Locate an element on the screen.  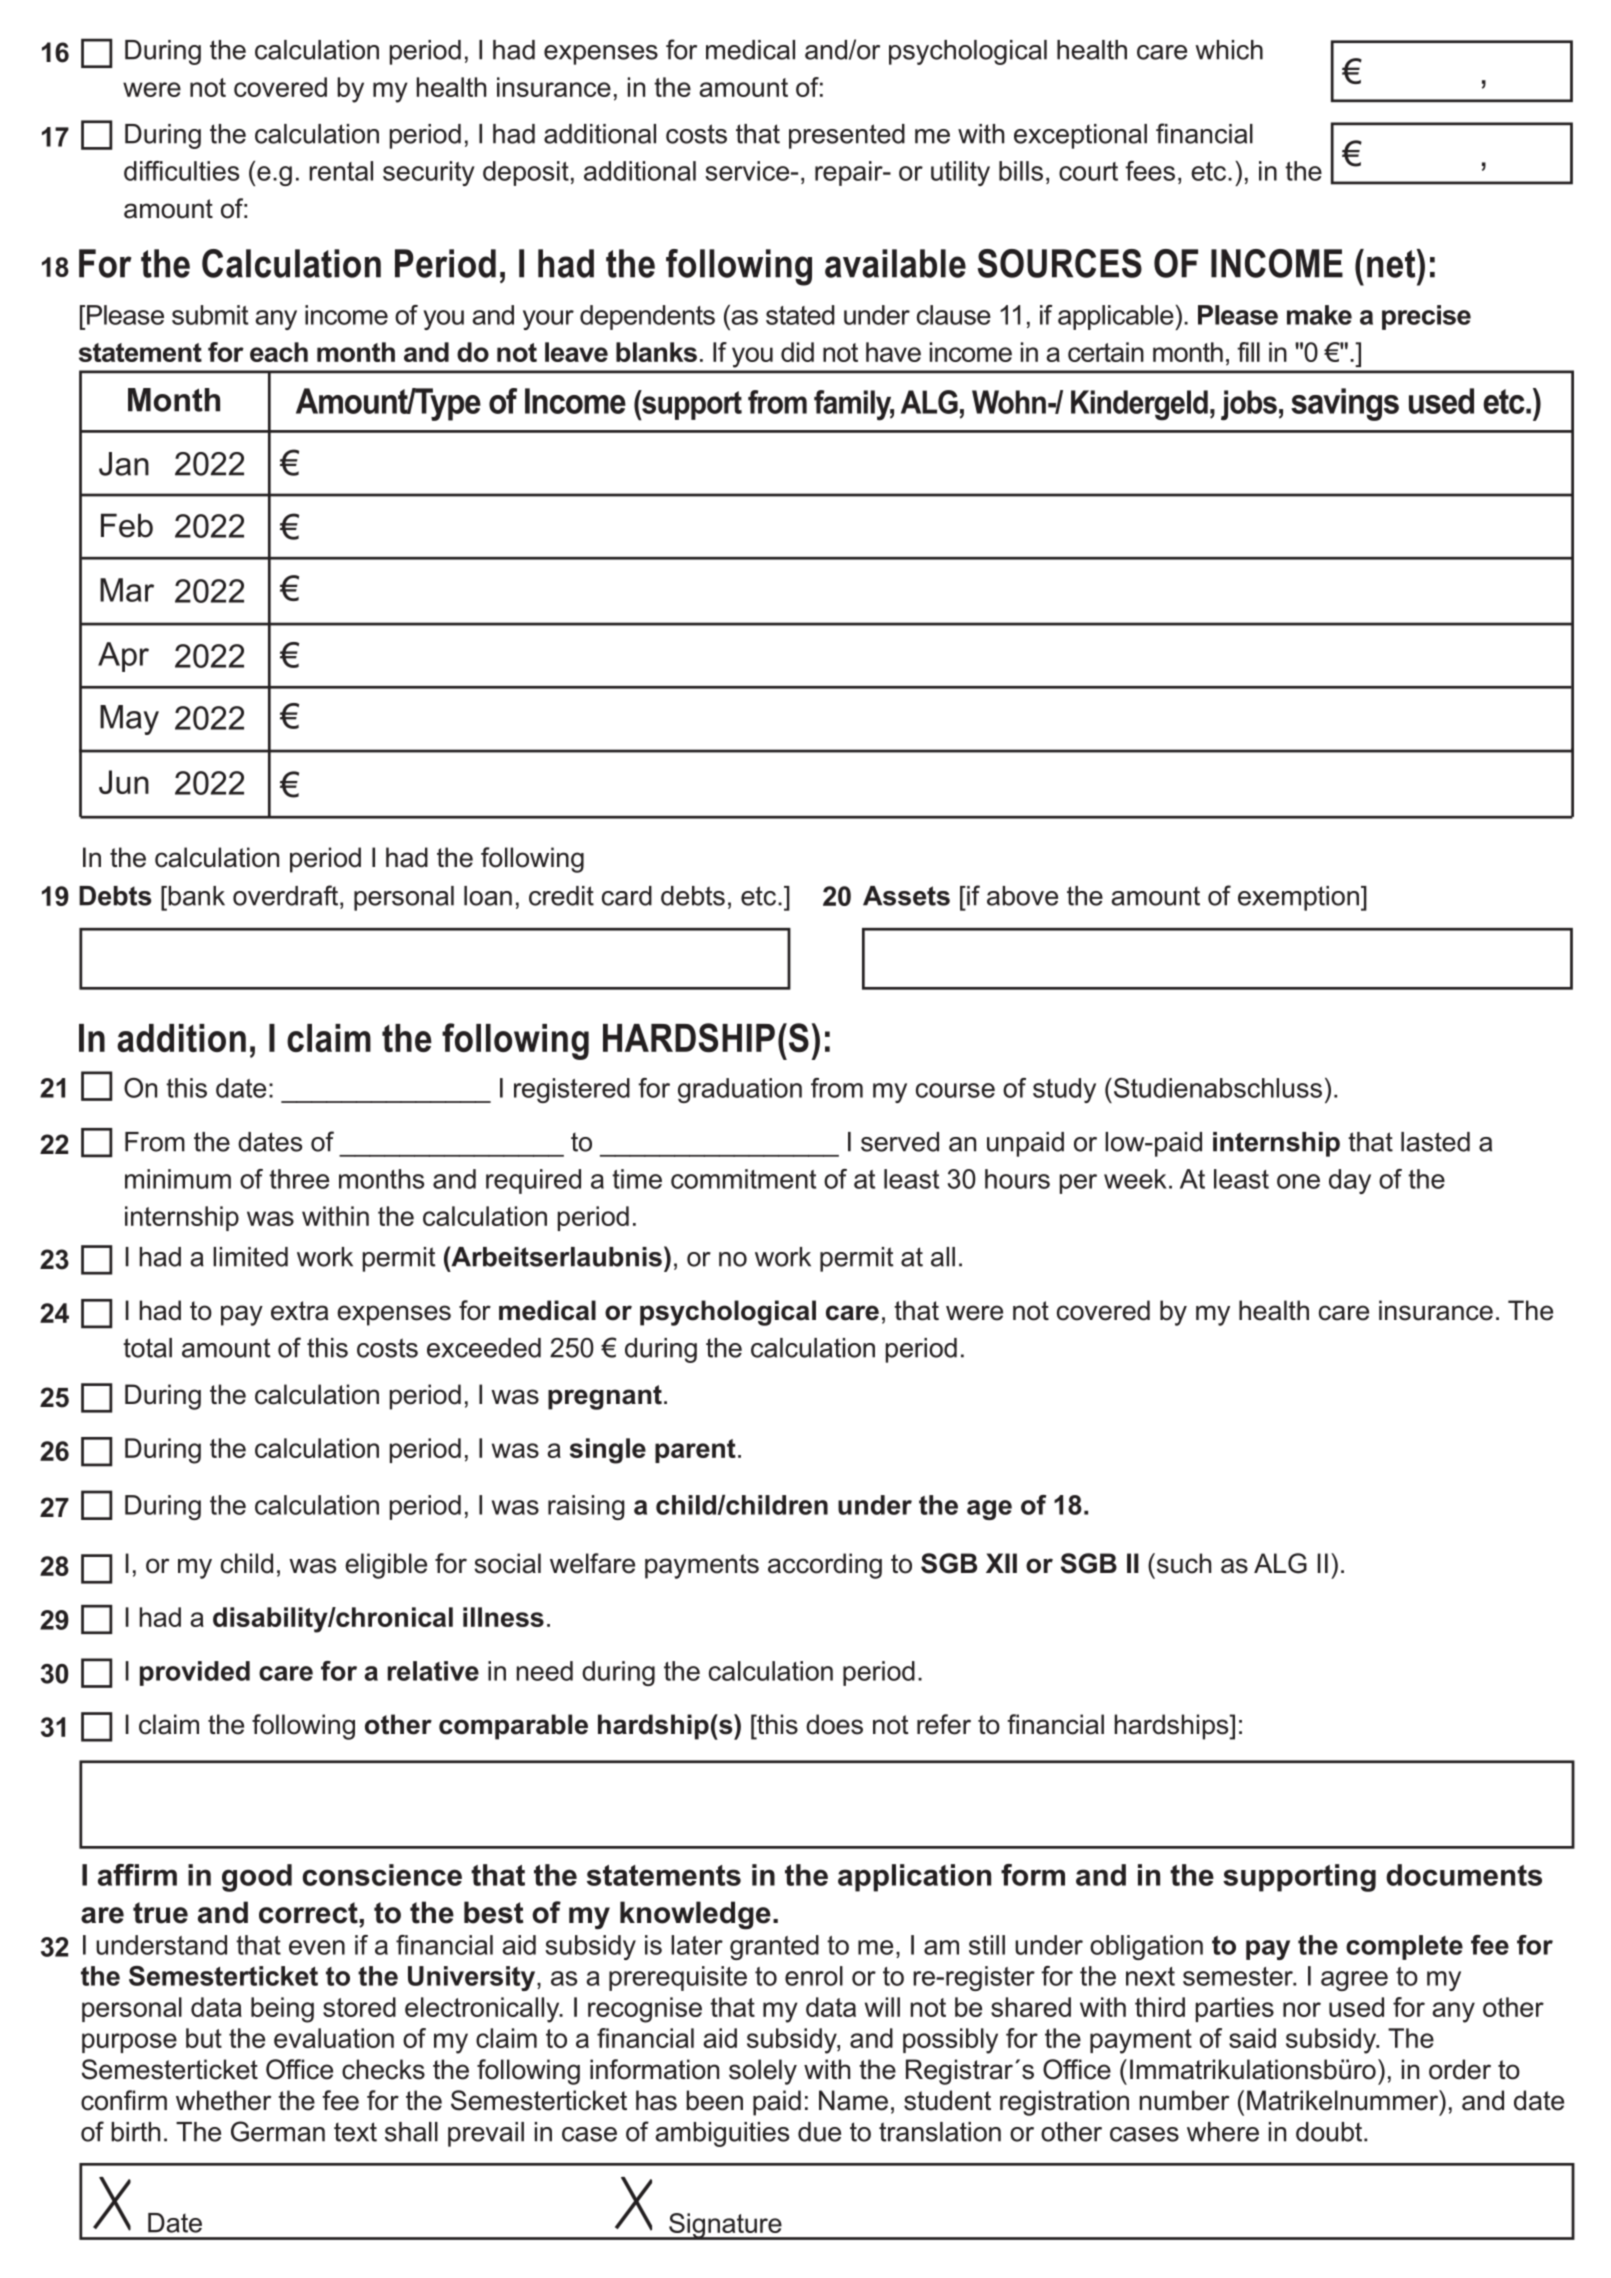
does is located at coordinates (834, 1724).
